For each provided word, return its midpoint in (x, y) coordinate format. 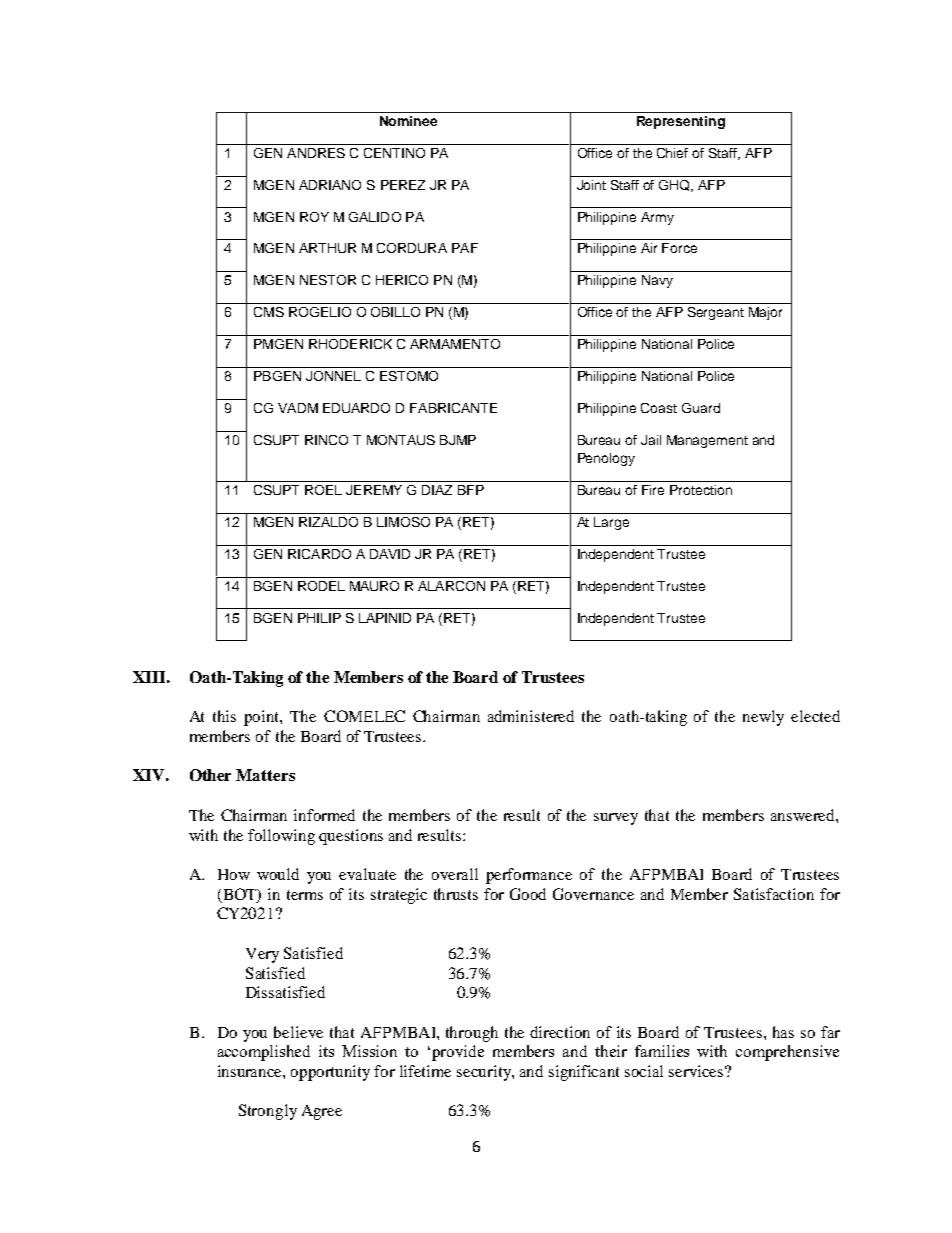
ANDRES (316, 153)
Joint (591, 185)
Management (707, 441)
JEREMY (374, 490)
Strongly (268, 1112)
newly (763, 718)
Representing (681, 122)
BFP (471, 490)
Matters (265, 775)
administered (531, 716)
